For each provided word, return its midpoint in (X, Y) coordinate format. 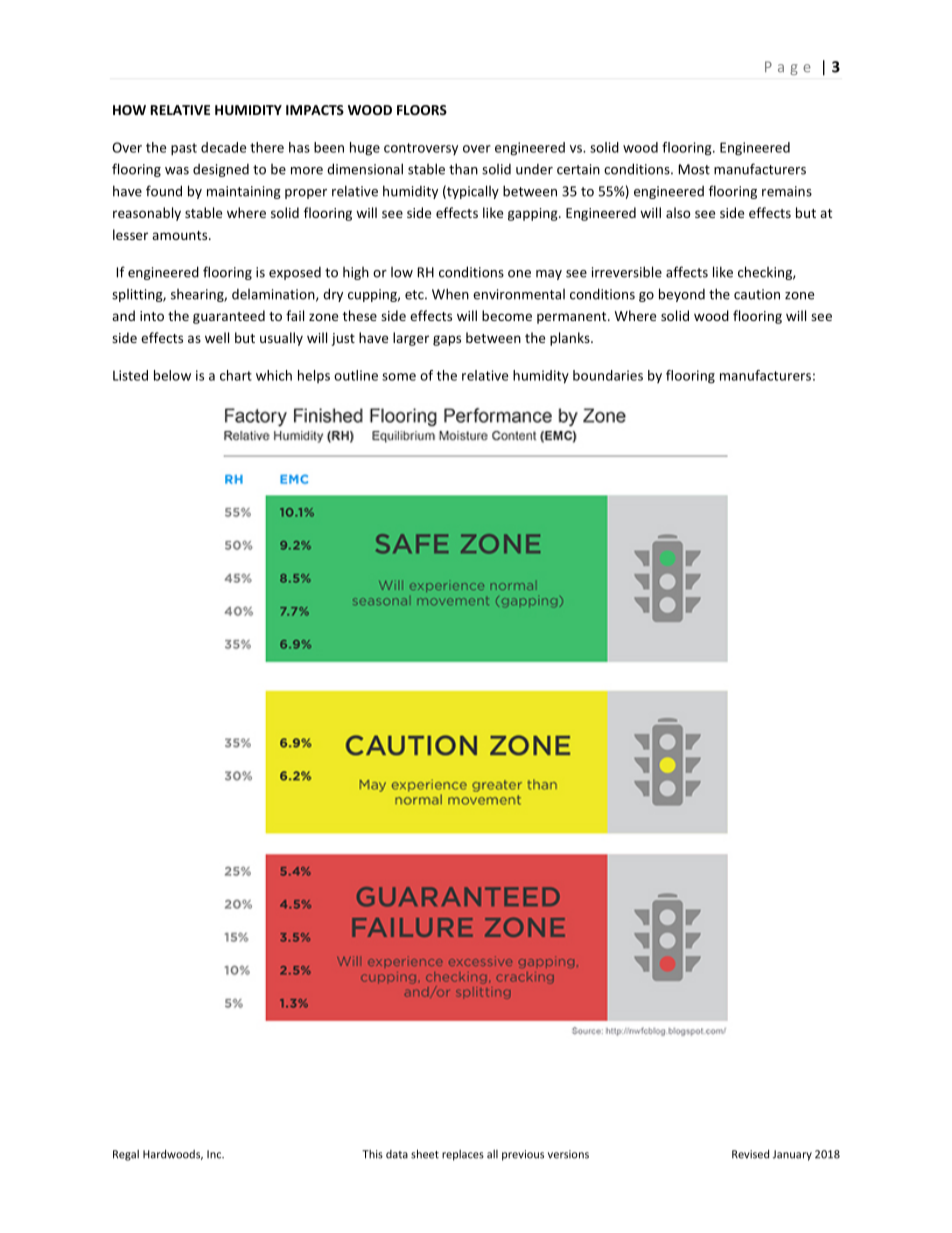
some (399, 377)
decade (223, 147)
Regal (126, 1155)
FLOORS (422, 110)
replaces (463, 1155)
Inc (215, 1154)
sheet (425, 1154)
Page (788, 68)
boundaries (608, 375)
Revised (750, 1154)
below (172, 375)
